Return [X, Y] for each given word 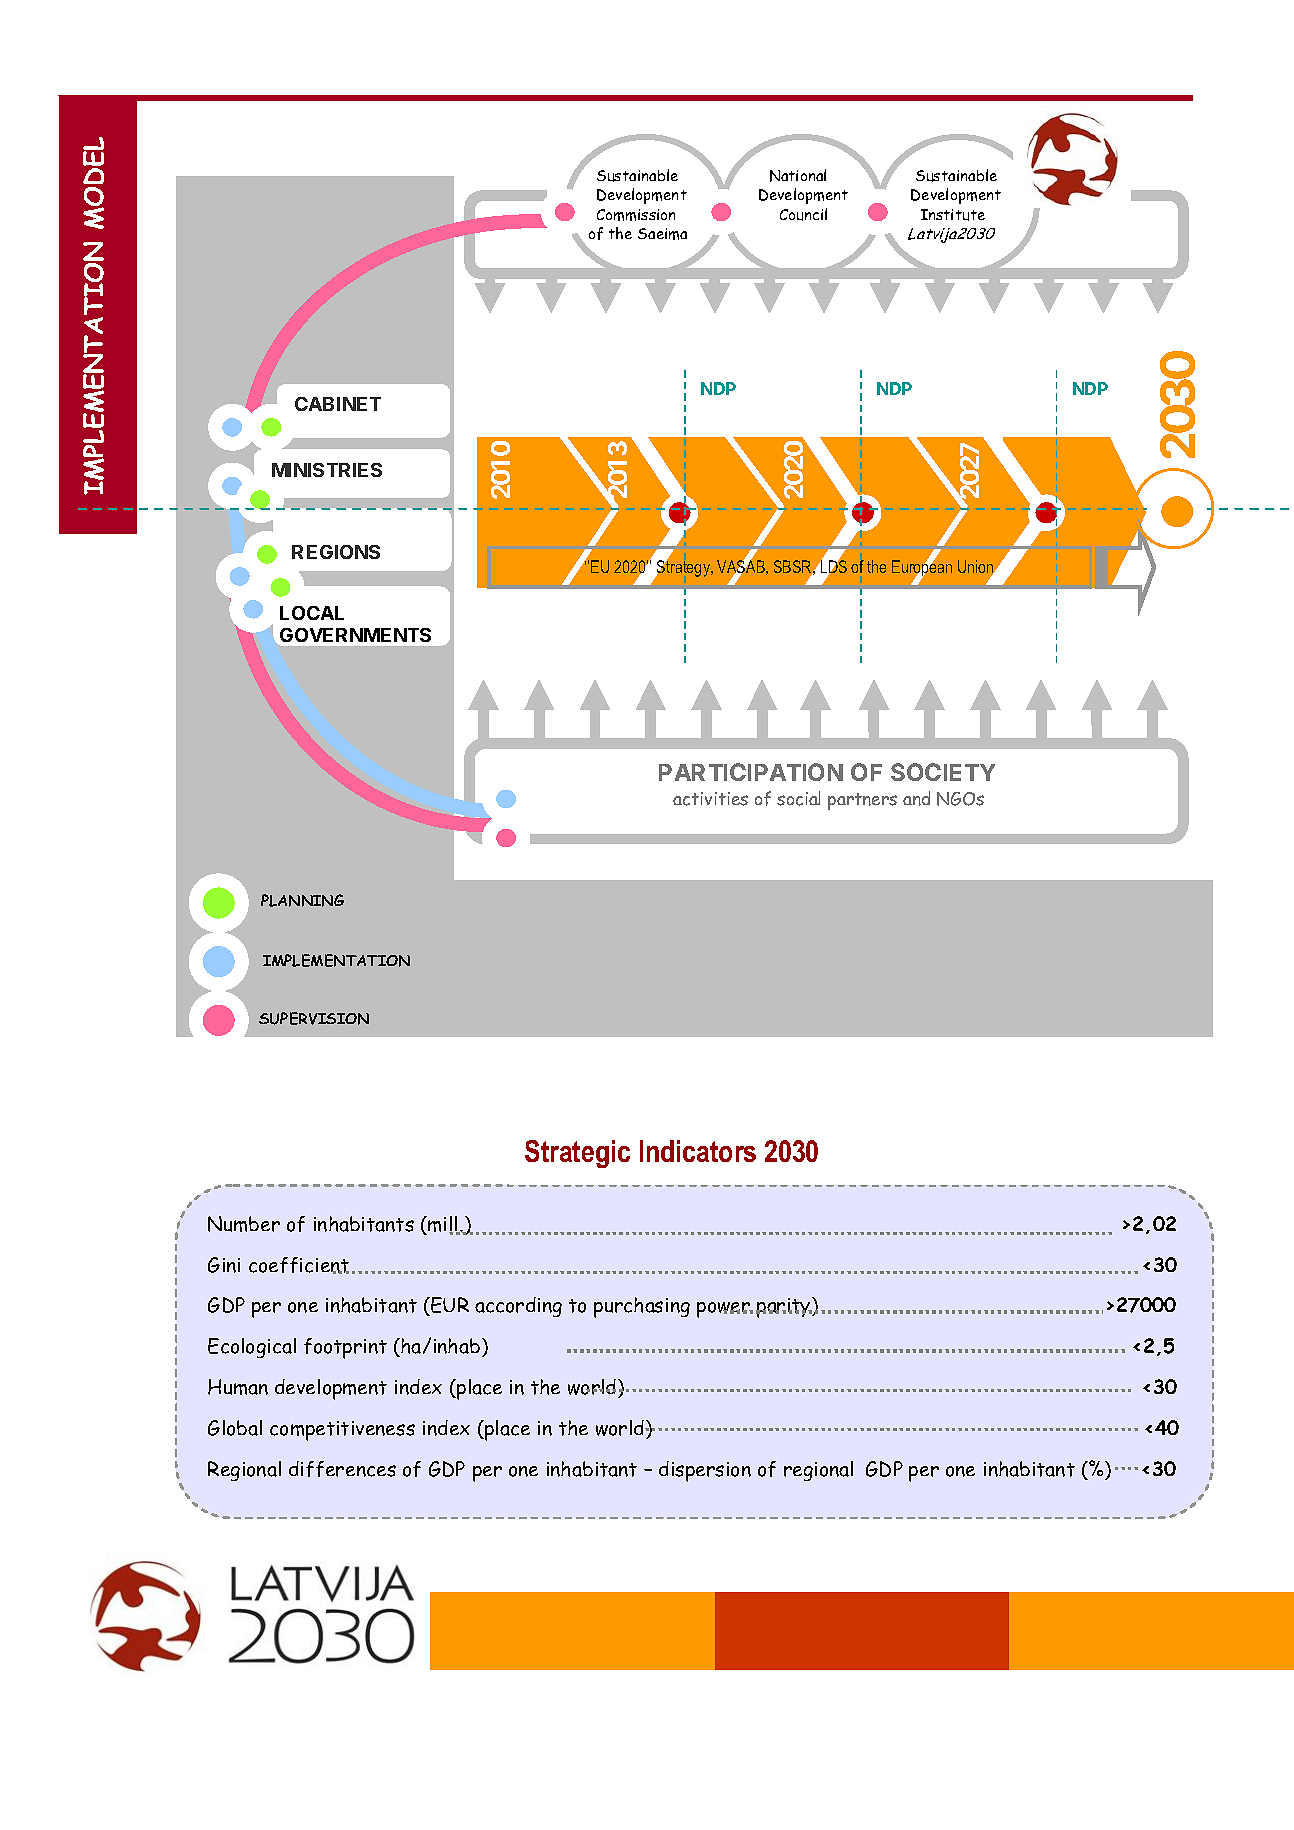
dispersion [705, 1471]
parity [784, 1307]
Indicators [698, 1151]
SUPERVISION [314, 1018]
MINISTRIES [327, 470]
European [922, 568]
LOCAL [312, 613]
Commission [636, 215]
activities [710, 799]
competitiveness [342, 1431]
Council [803, 214]
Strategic [577, 1154]
